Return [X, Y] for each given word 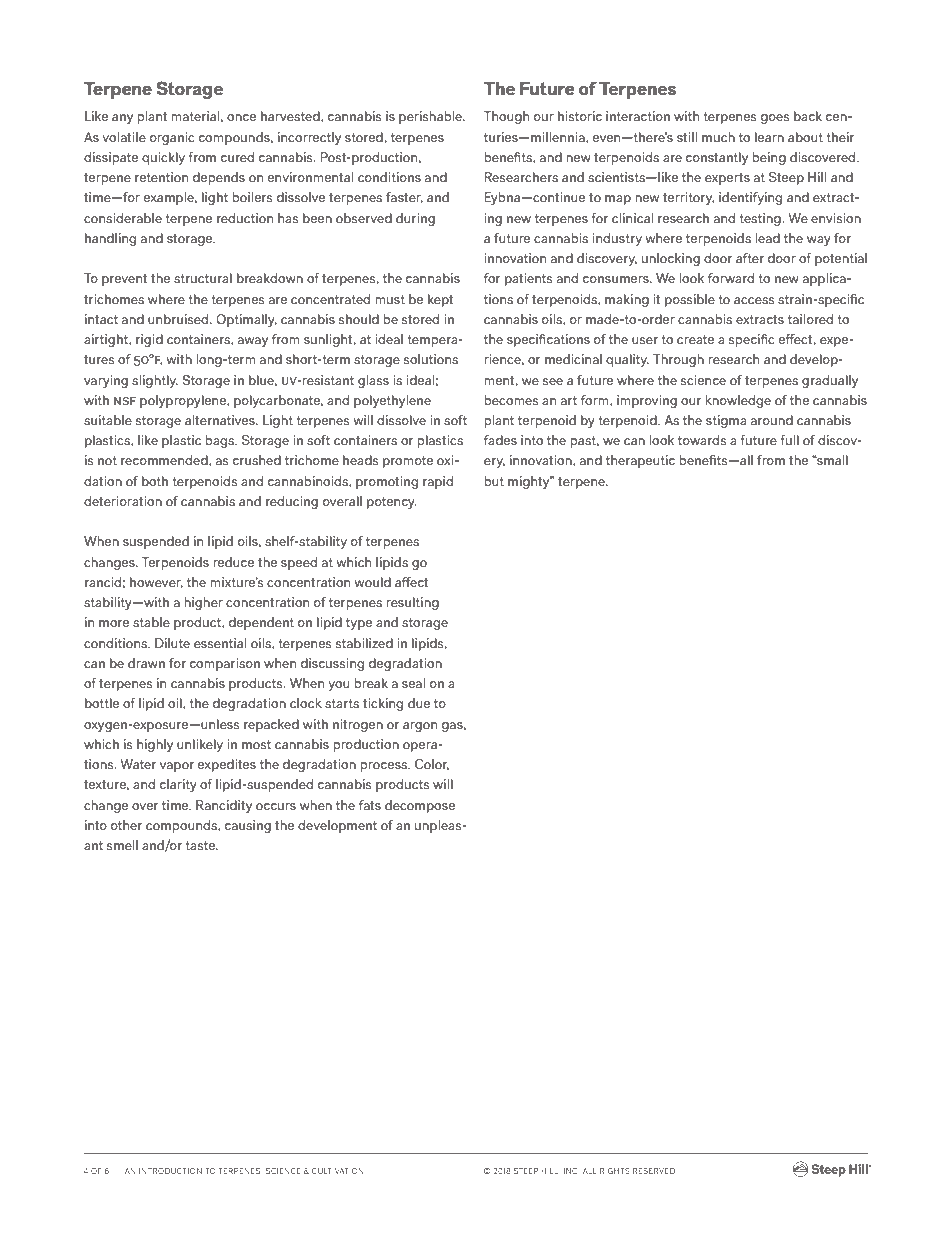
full [789, 440]
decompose [420, 806]
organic [172, 138]
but [494, 481]
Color [432, 765]
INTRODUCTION [170, 1171]
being [769, 158]
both [155, 481]
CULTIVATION [338, 1171]
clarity [178, 785]
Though [506, 117]
